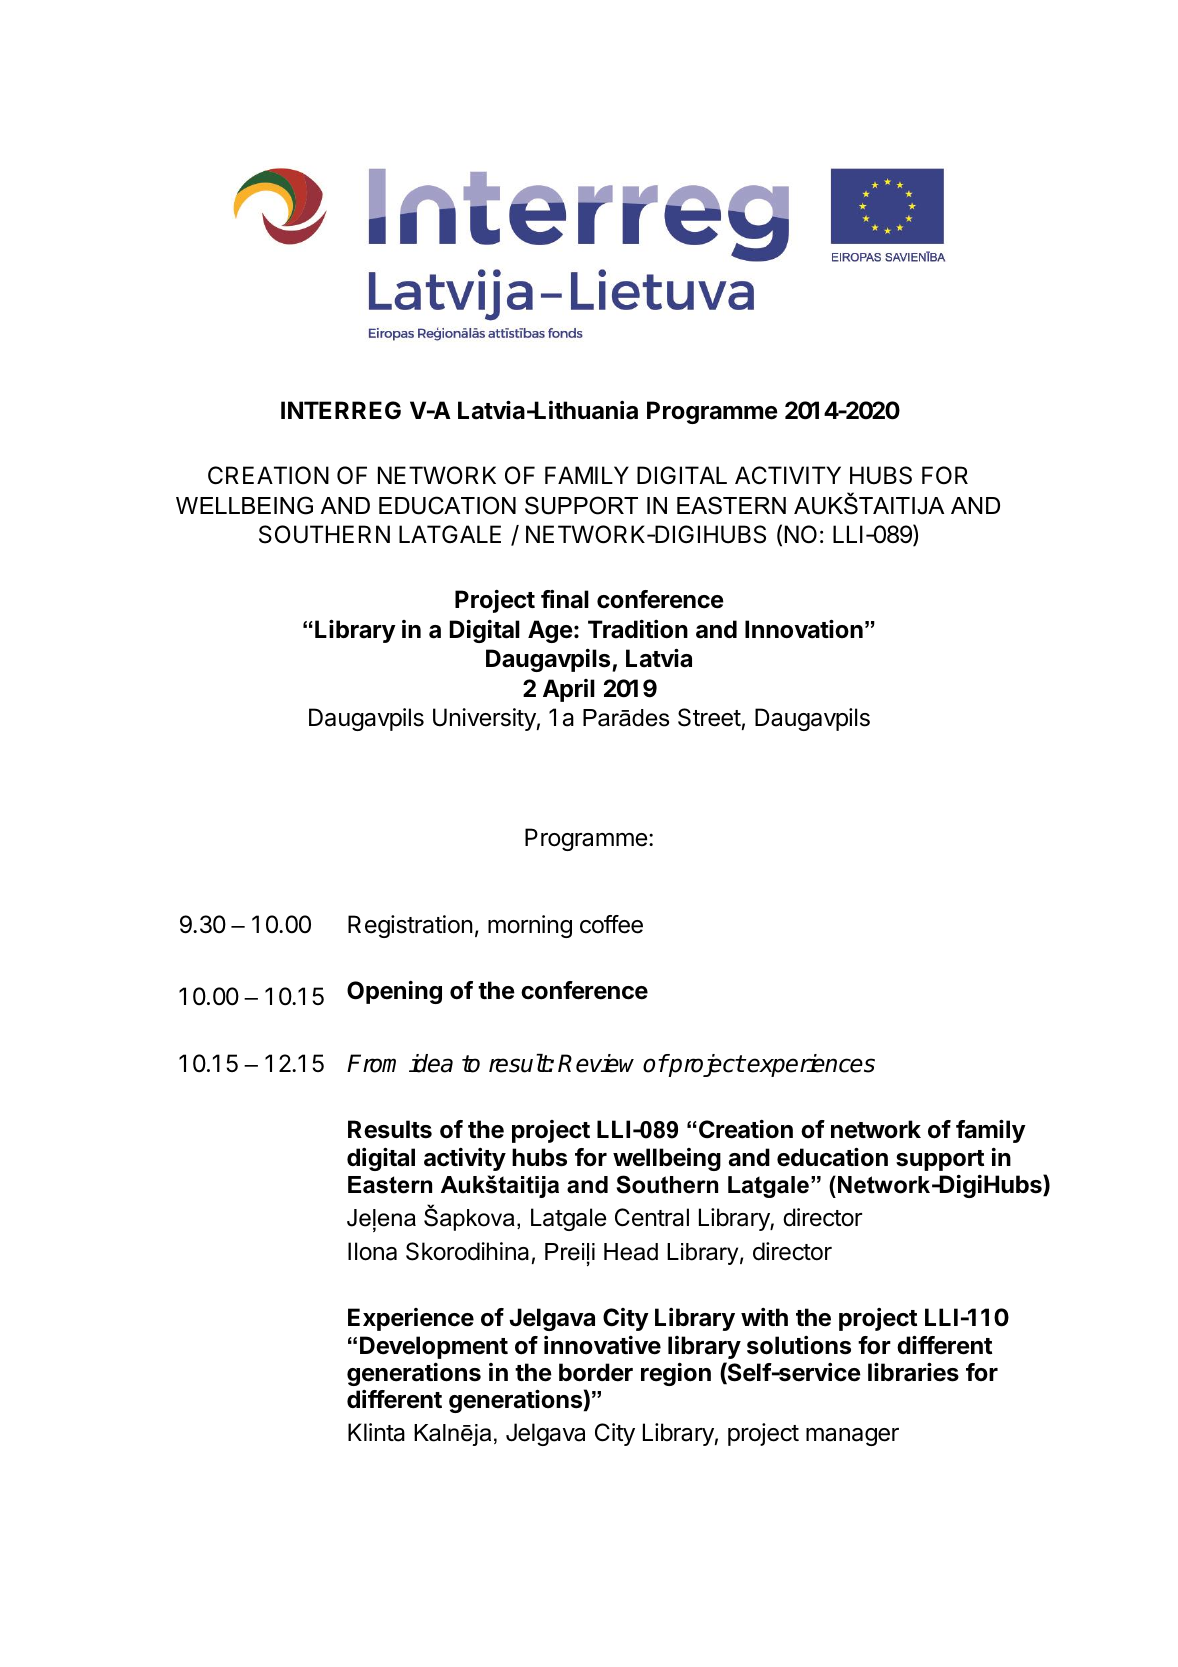 The image size is (1178, 1667). Describe the element at coordinates (676, 1374) in the image. I see `region` at that location.
